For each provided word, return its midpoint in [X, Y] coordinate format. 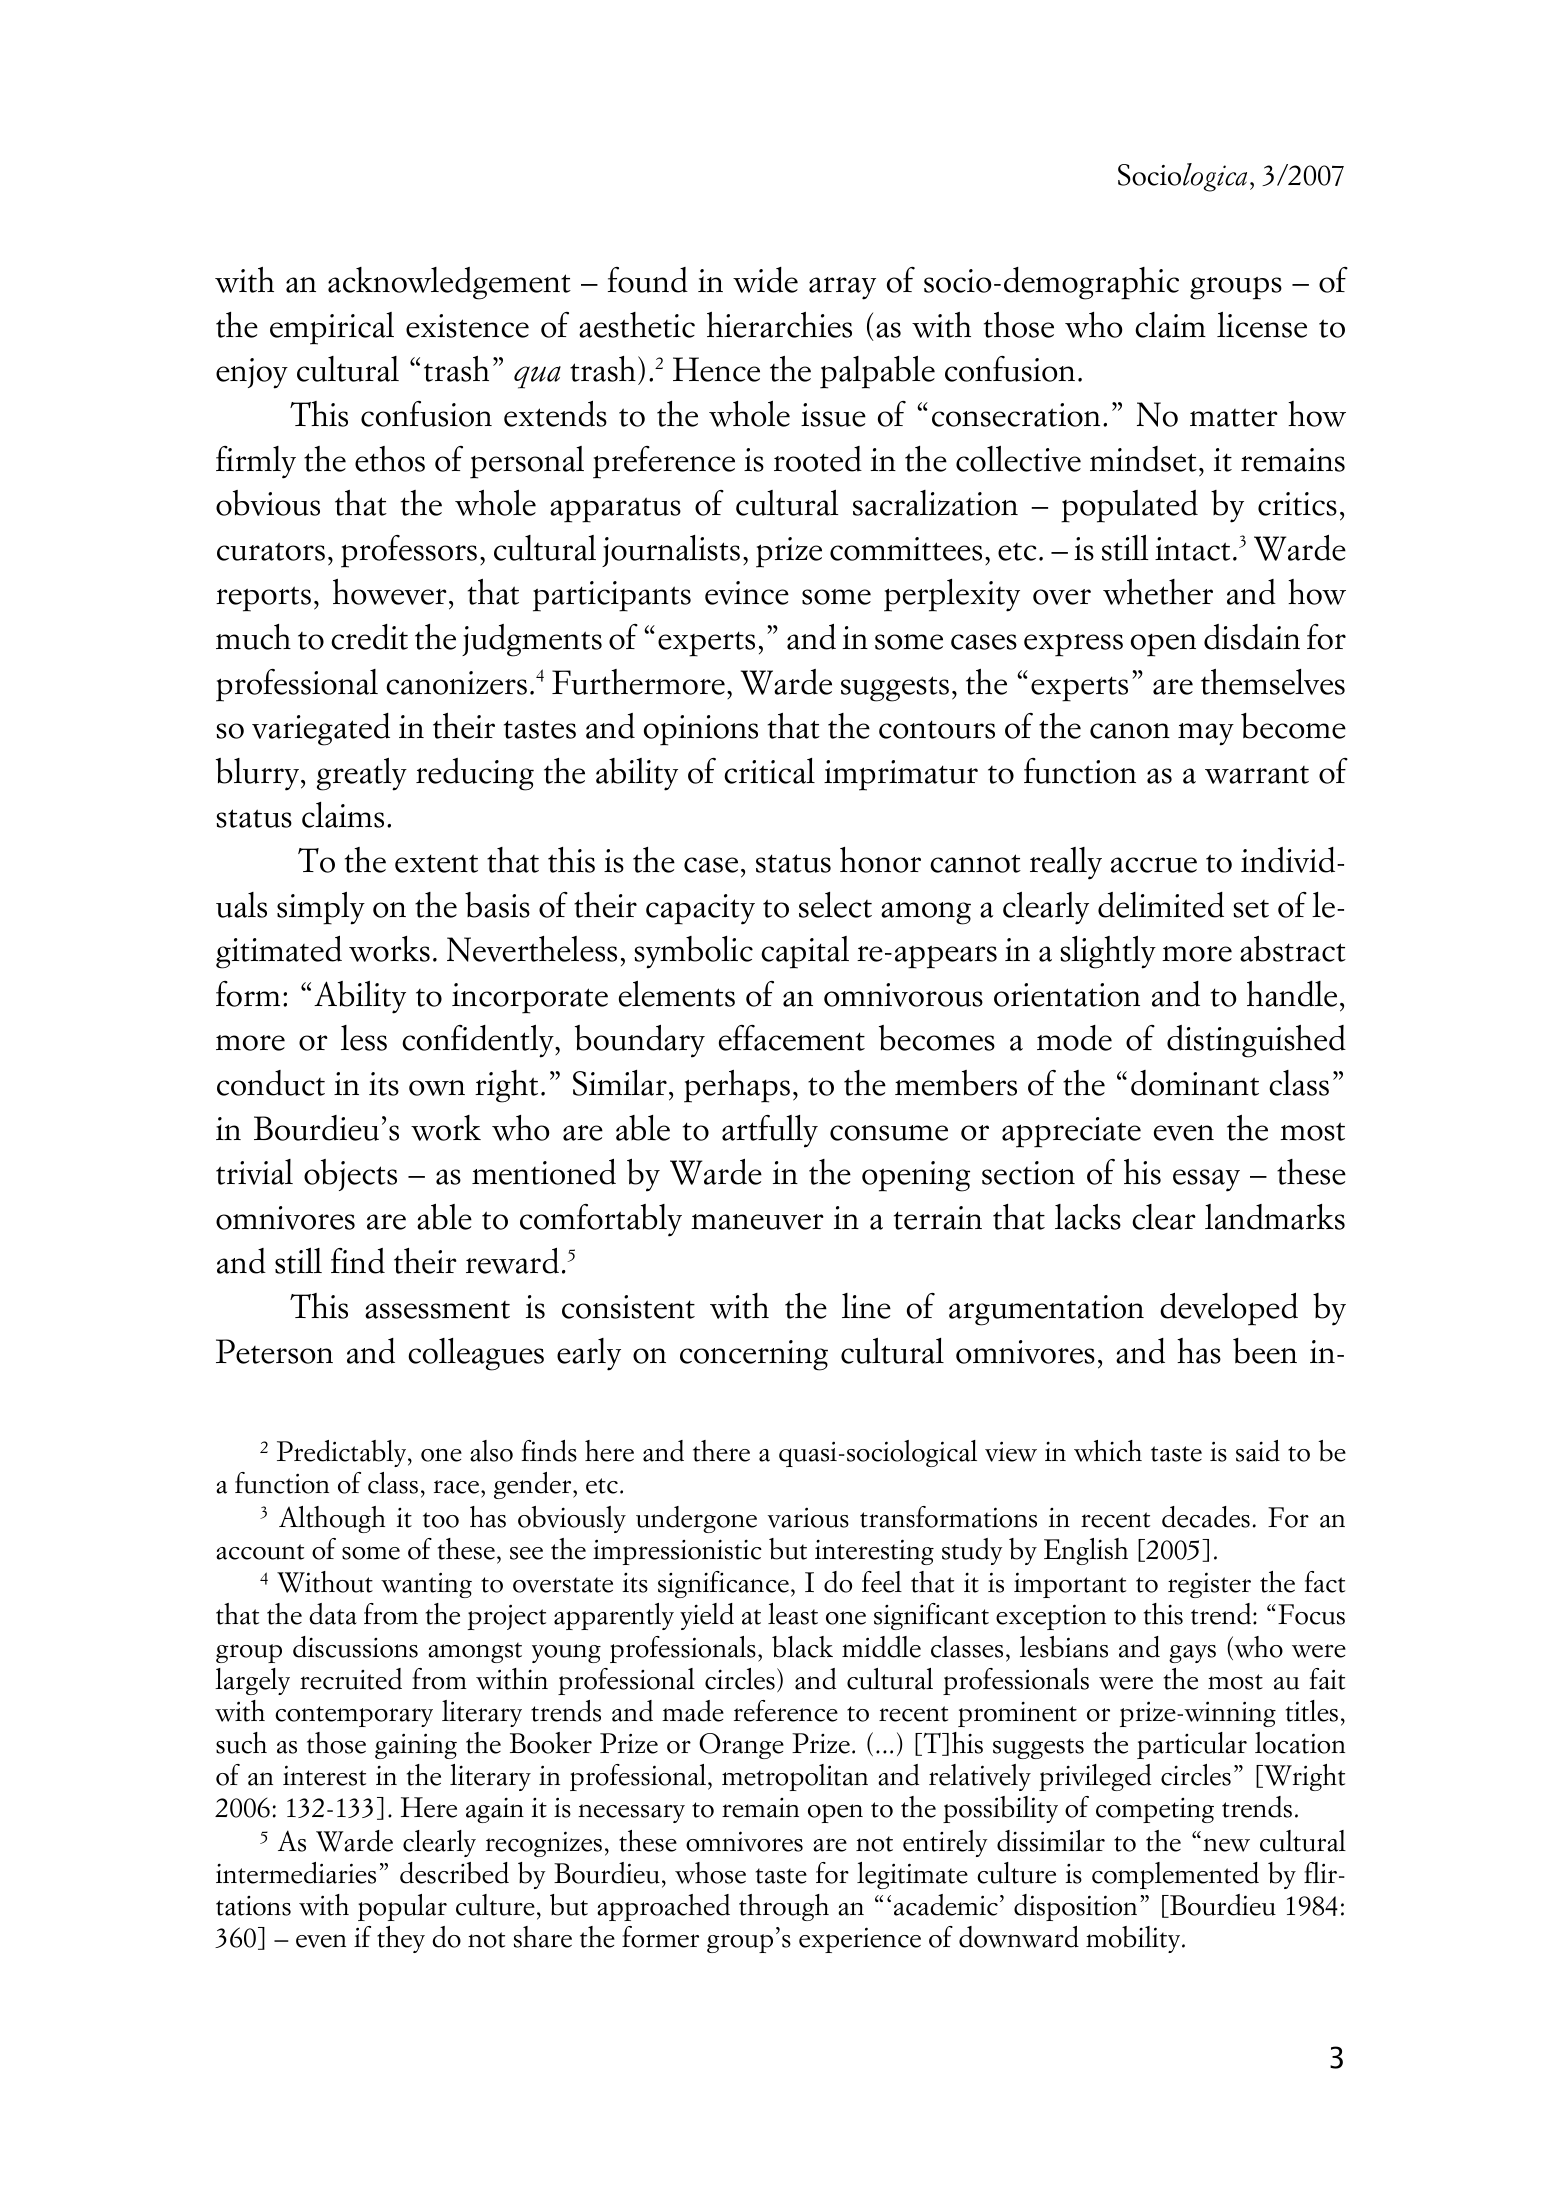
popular [402, 1907]
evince [747, 593]
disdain [1252, 637]
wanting [426, 1585]
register [1209, 1585]
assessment [437, 1310]
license [1262, 325]
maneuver [757, 1222]
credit [369, 637]
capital [805, 952]
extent [436, 863]
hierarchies [779, 325]
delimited [1161, 905]
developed [1229, 1309]
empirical [332, 328]
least [793, 1614]
